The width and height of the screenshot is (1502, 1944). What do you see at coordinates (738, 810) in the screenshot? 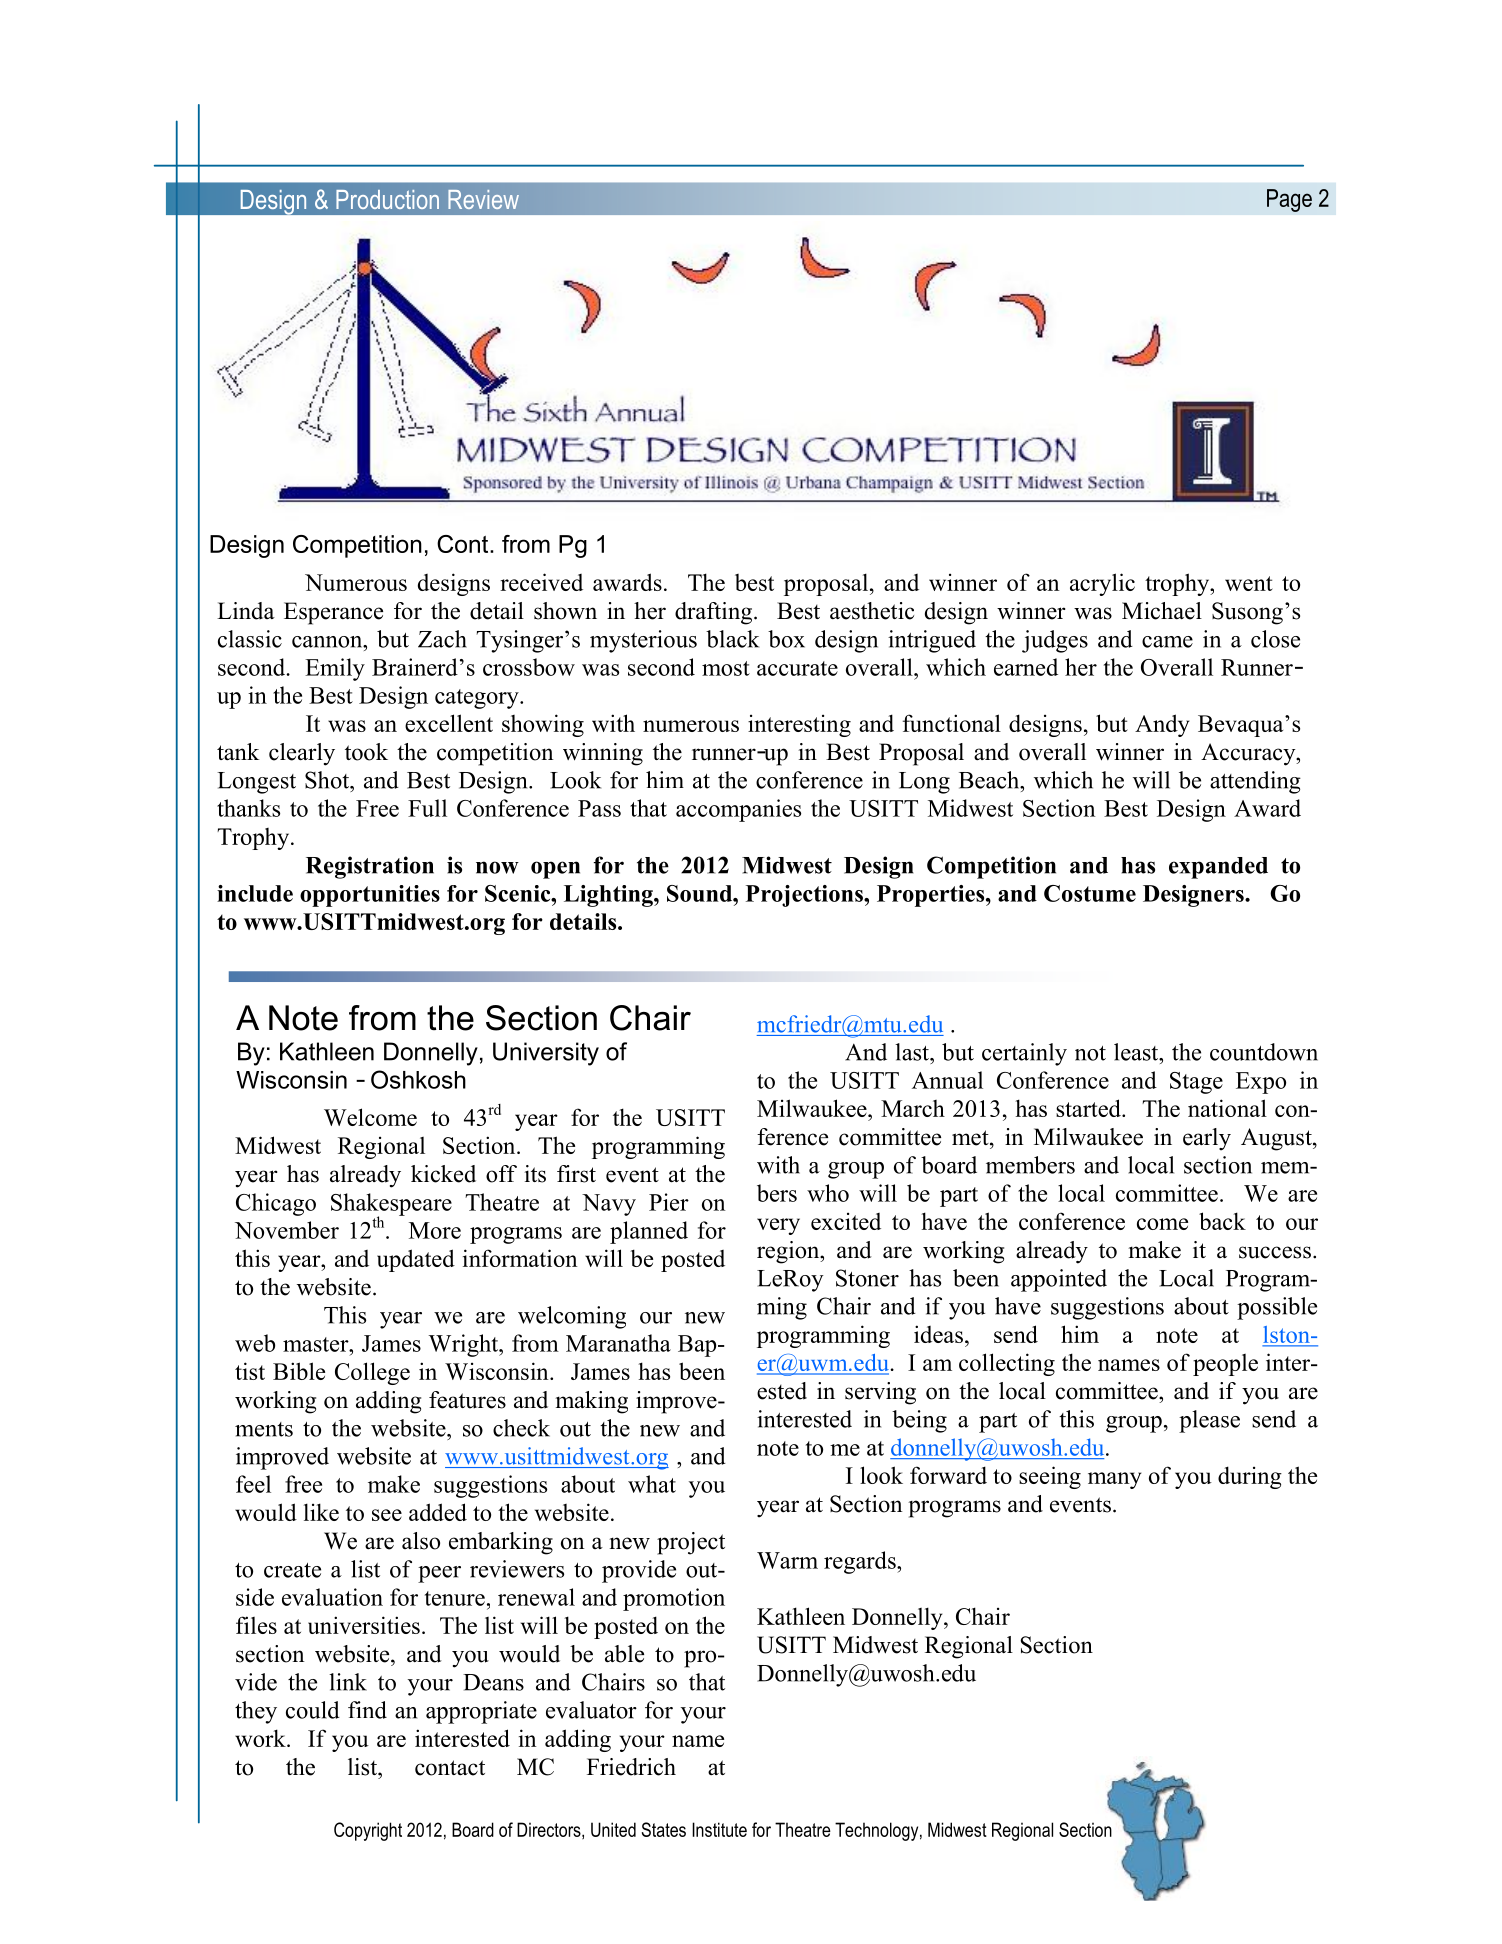
I see `accompanies` at bounding box center [738, 810].
